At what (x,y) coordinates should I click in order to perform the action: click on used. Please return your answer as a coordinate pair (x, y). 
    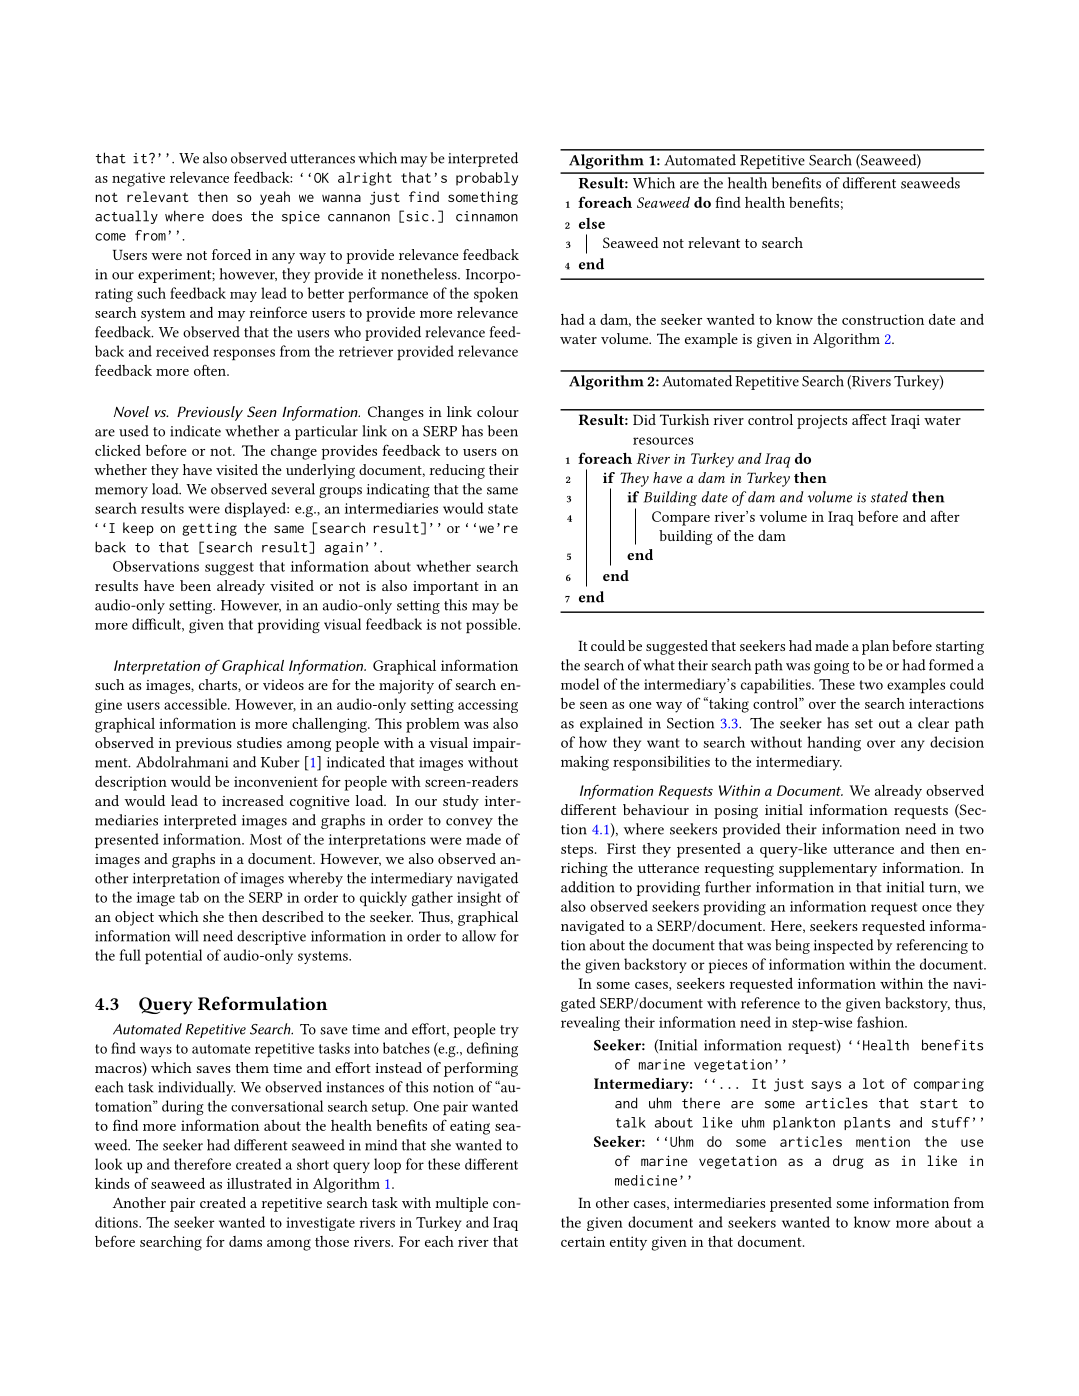
    Looking at the image, I should click on (134, 431).
